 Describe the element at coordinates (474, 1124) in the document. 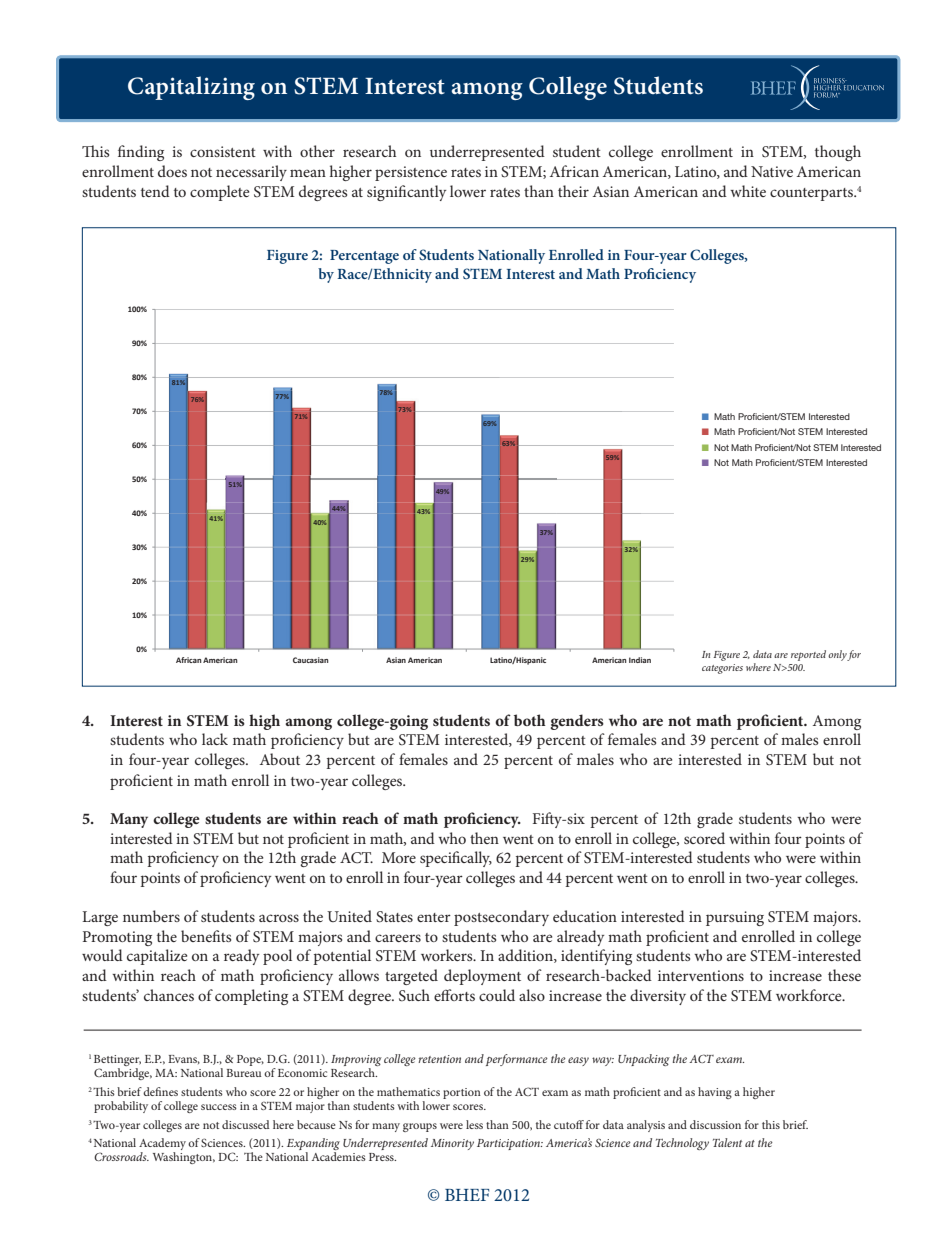

I see `less` at that location.
